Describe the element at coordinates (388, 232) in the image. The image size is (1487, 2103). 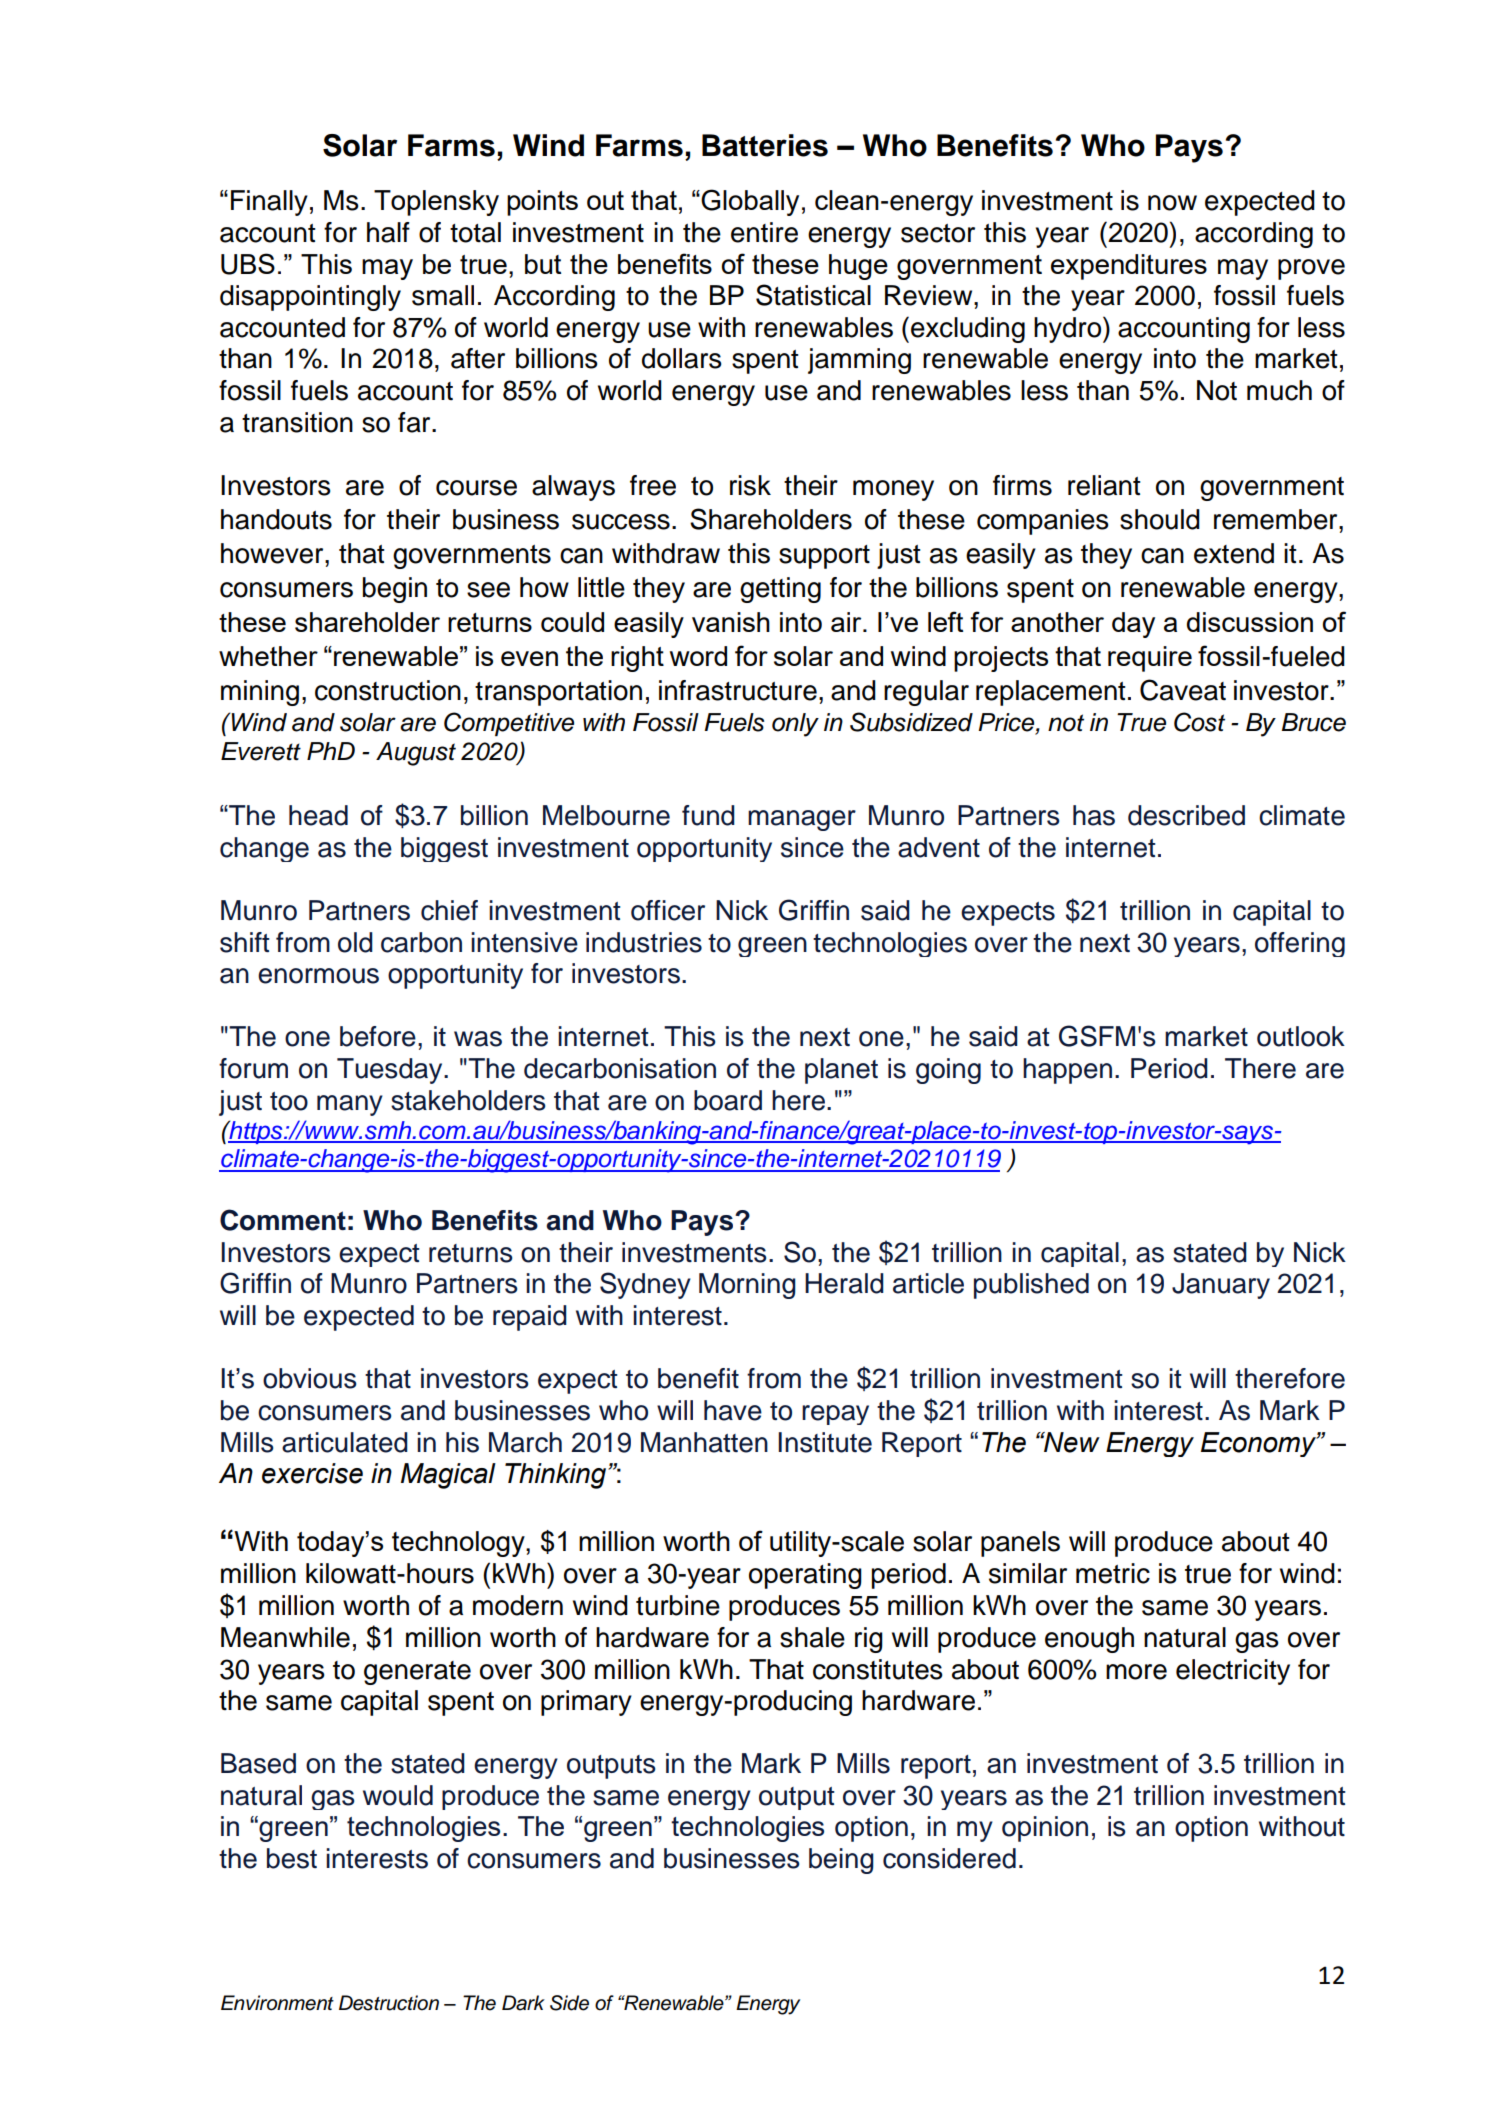
I see `half` at that location.
